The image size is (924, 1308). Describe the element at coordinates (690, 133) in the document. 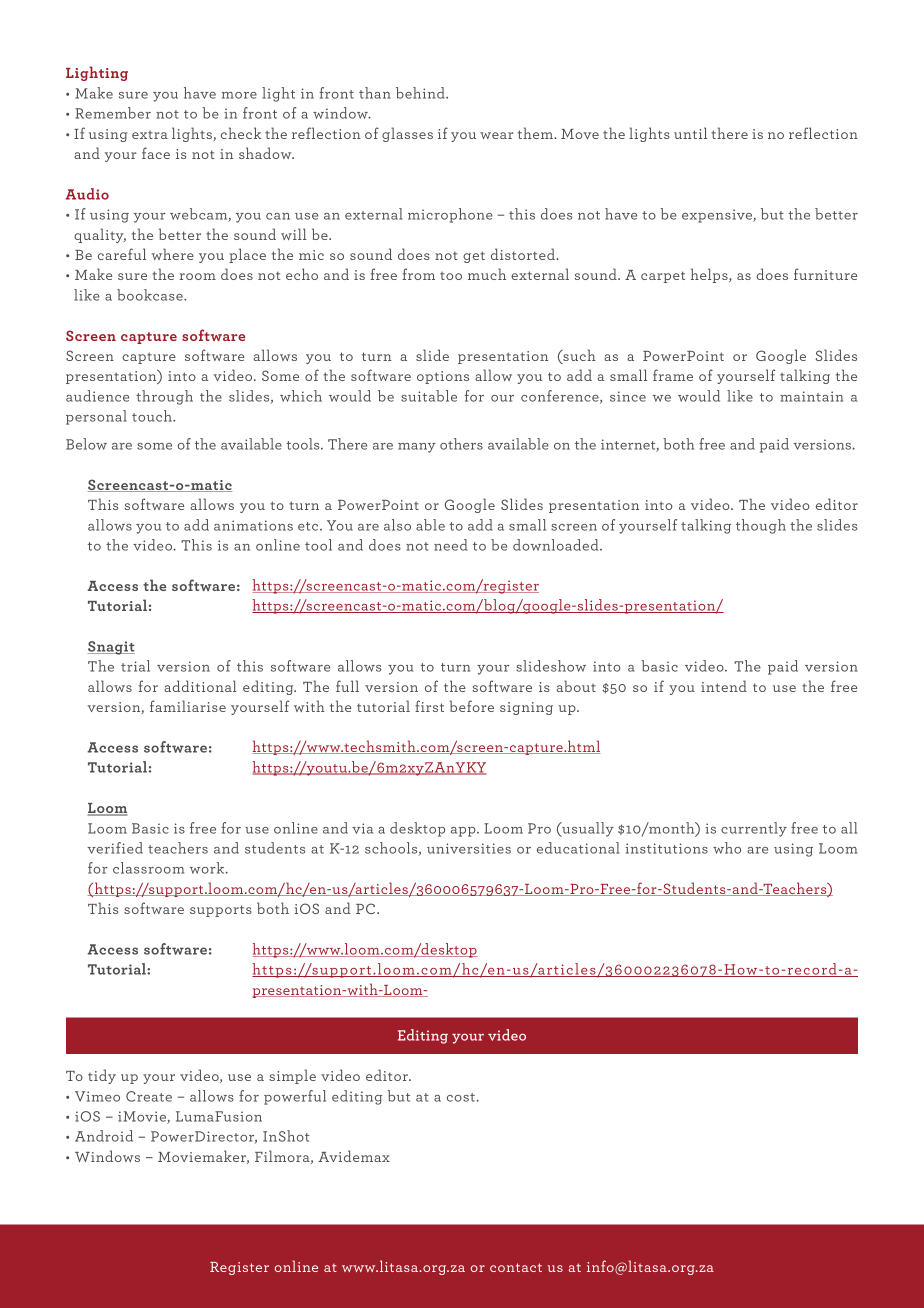

I see `until` at that location.
